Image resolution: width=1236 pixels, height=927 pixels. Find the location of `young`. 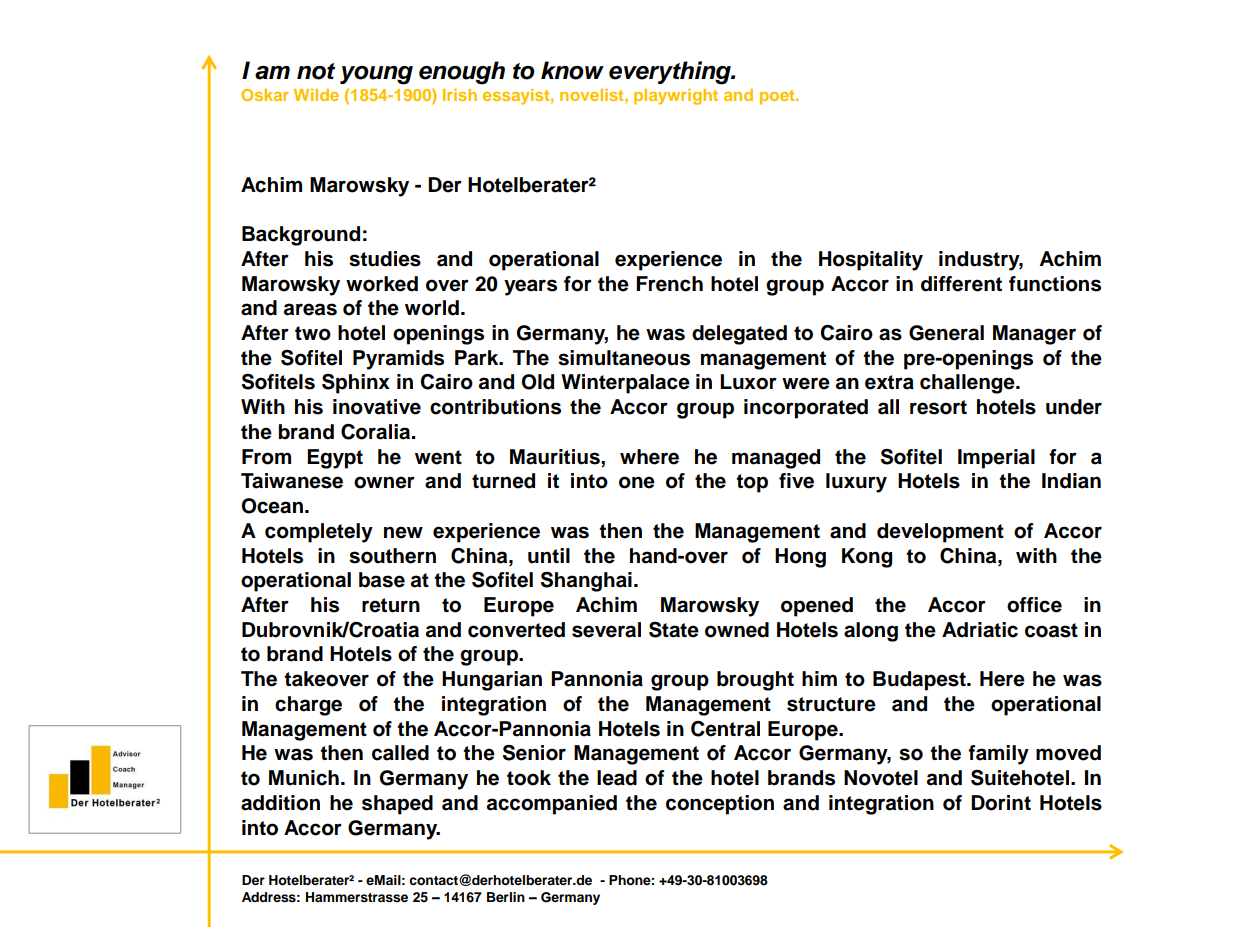

young is located at coordinates (376, 75).
